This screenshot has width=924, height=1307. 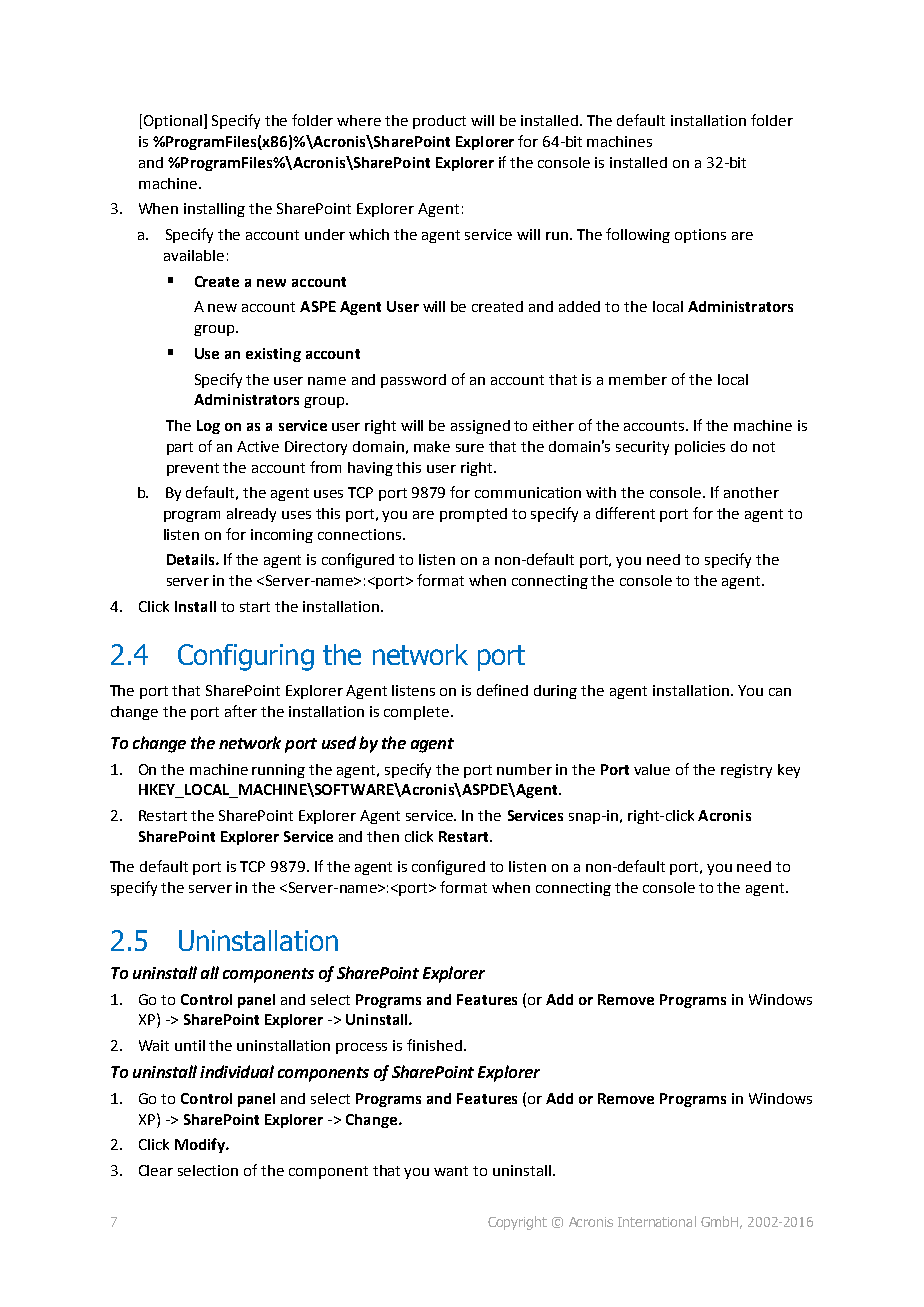 I want to click on options, so click(x=700, y=236).
